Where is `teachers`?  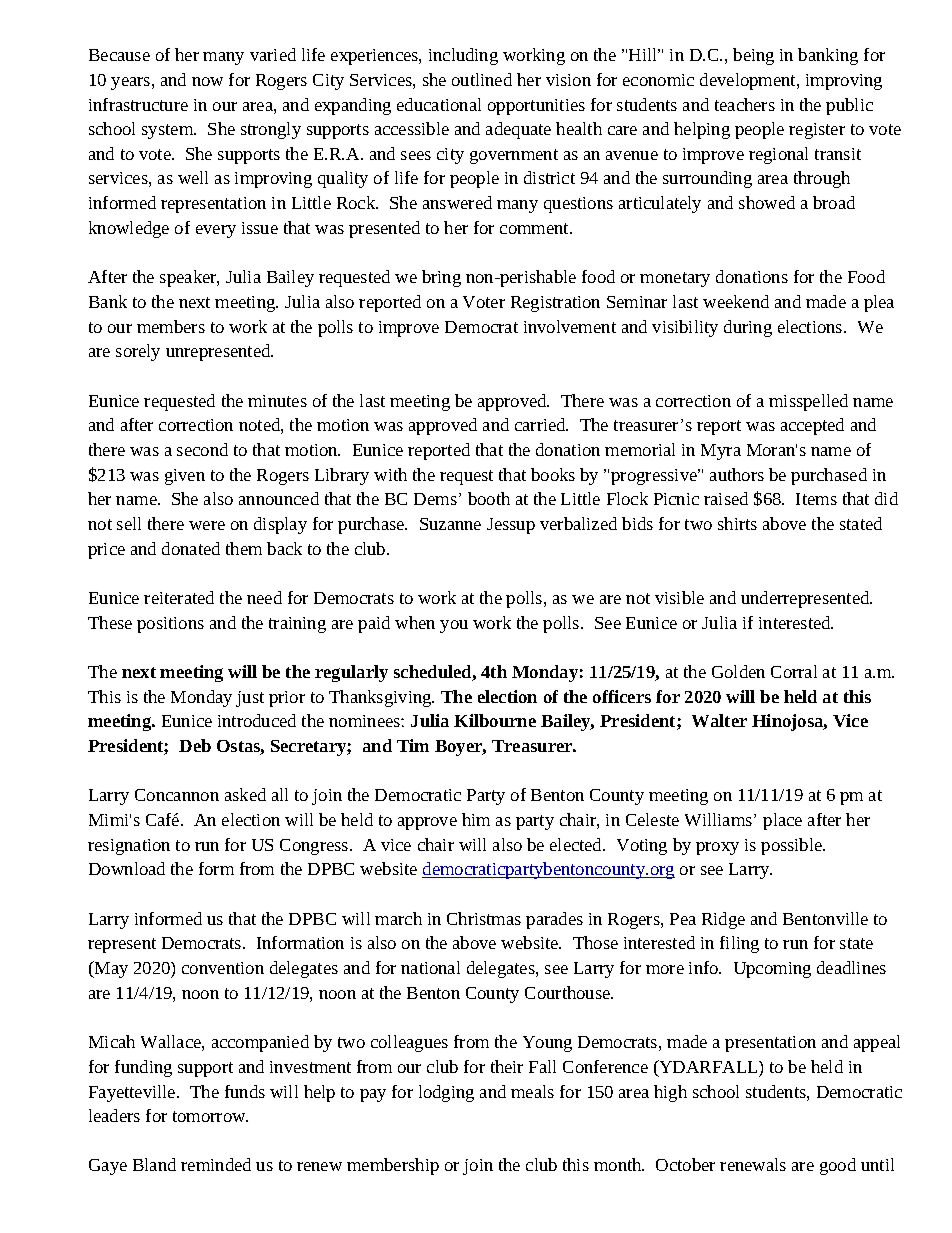
teachers is located at coordinates (745, 104).
